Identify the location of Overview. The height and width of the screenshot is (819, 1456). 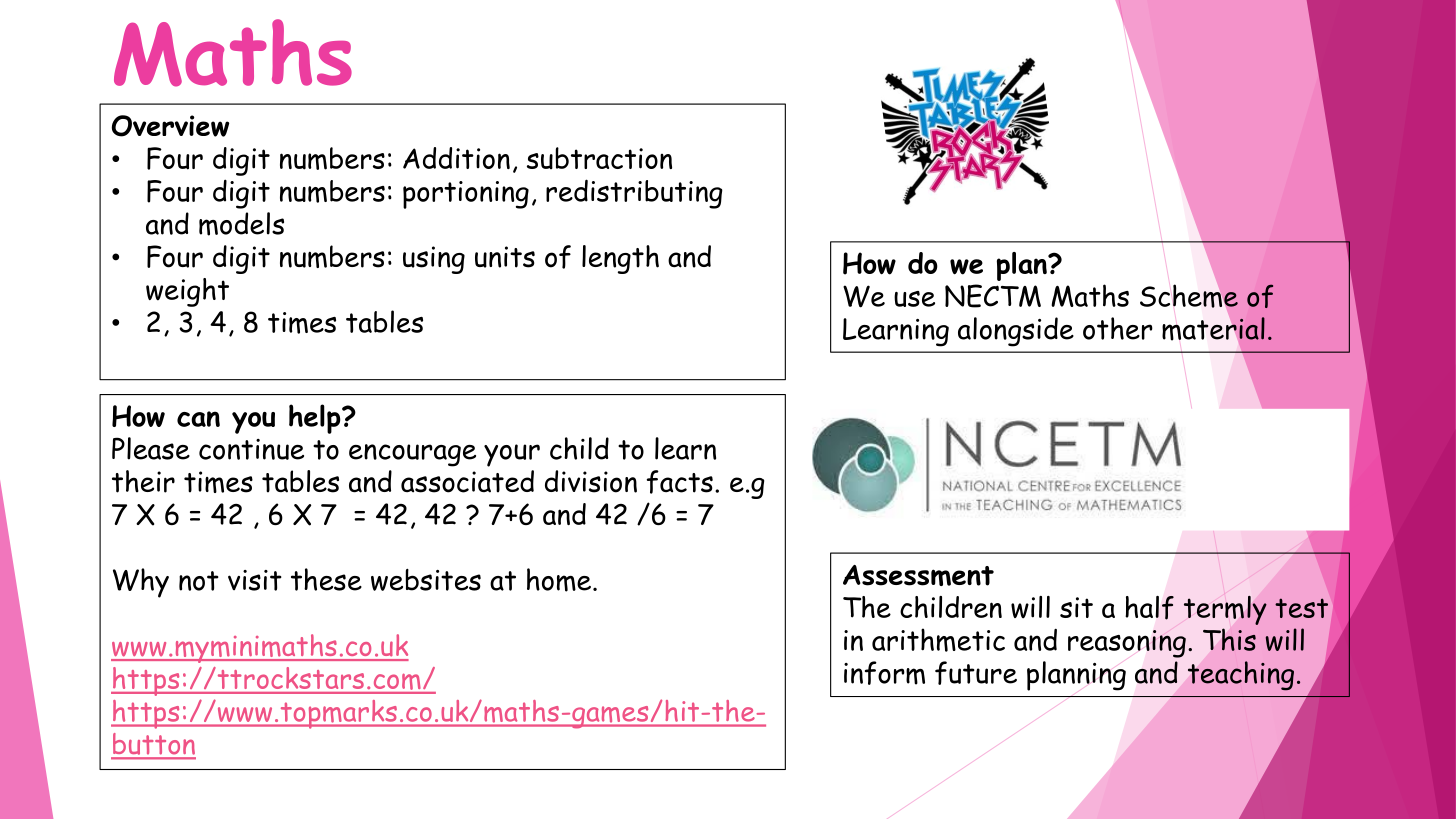
(170, 126).
